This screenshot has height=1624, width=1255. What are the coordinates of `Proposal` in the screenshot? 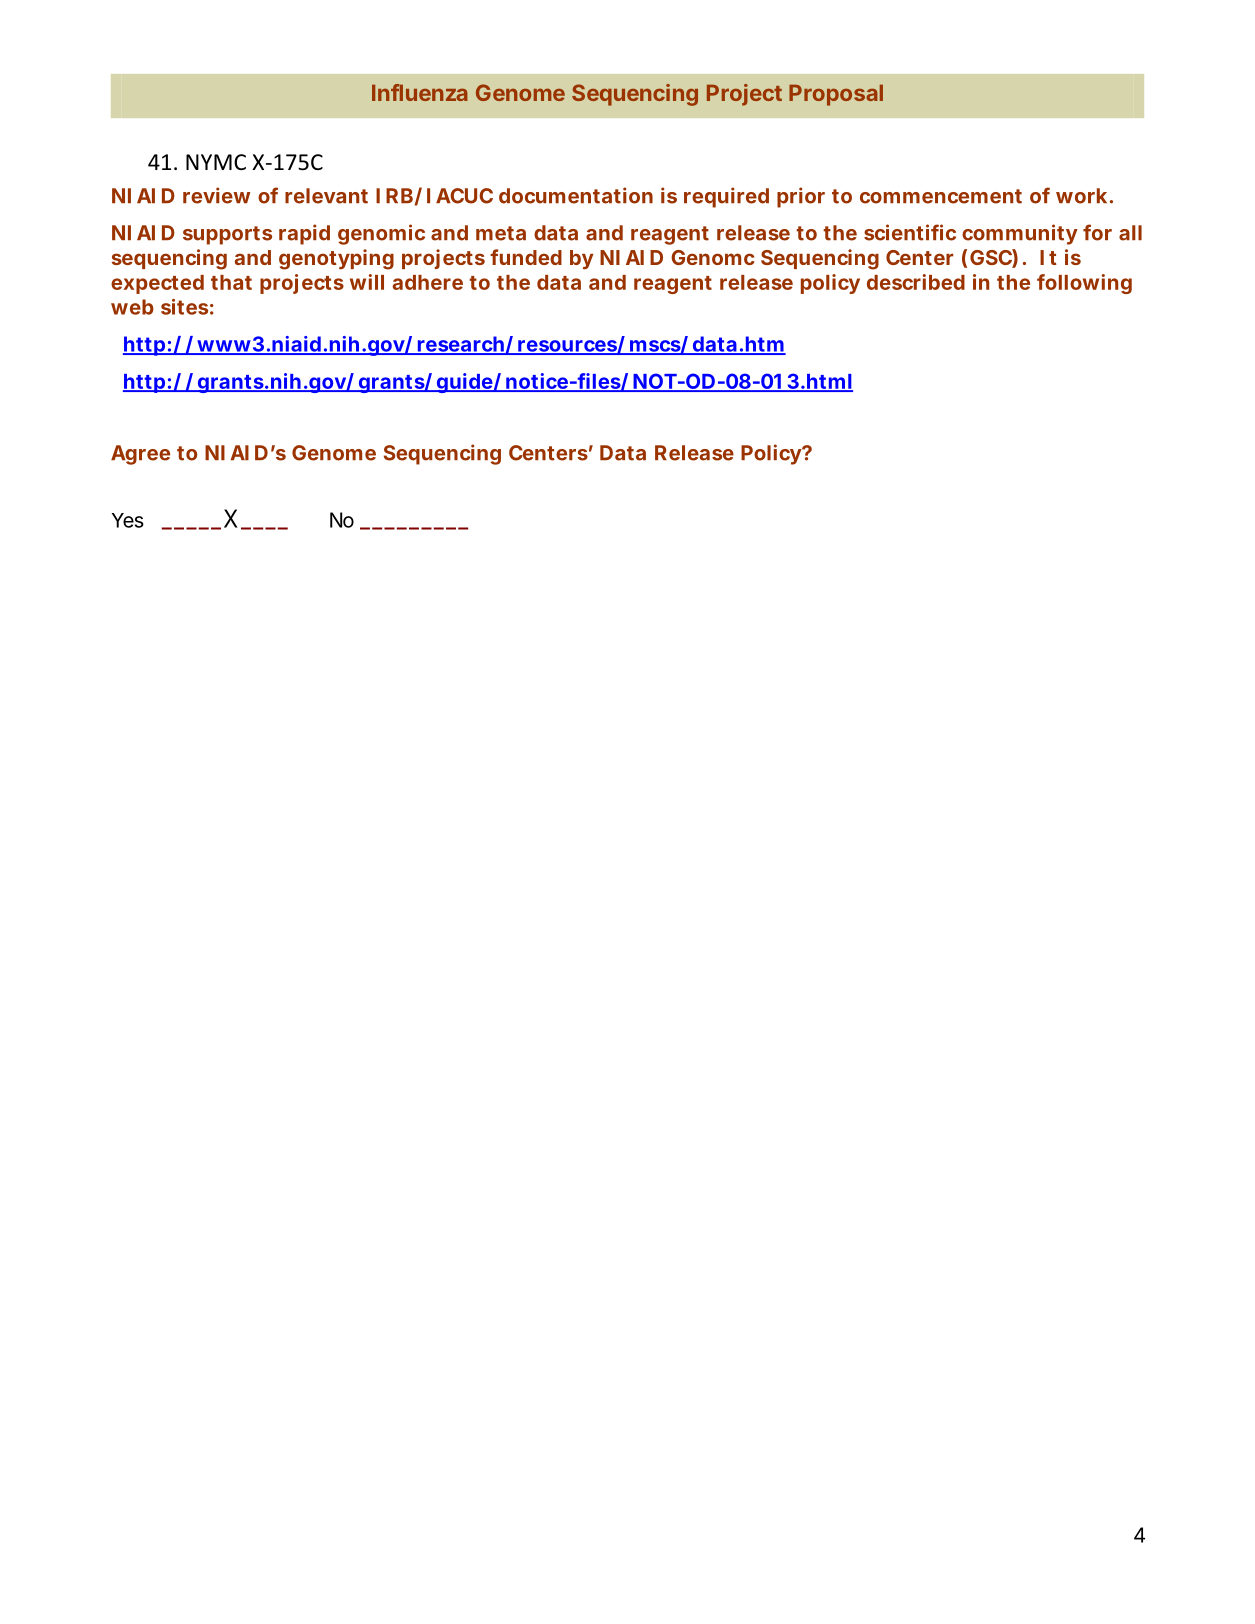 It's located at (836, 95).
